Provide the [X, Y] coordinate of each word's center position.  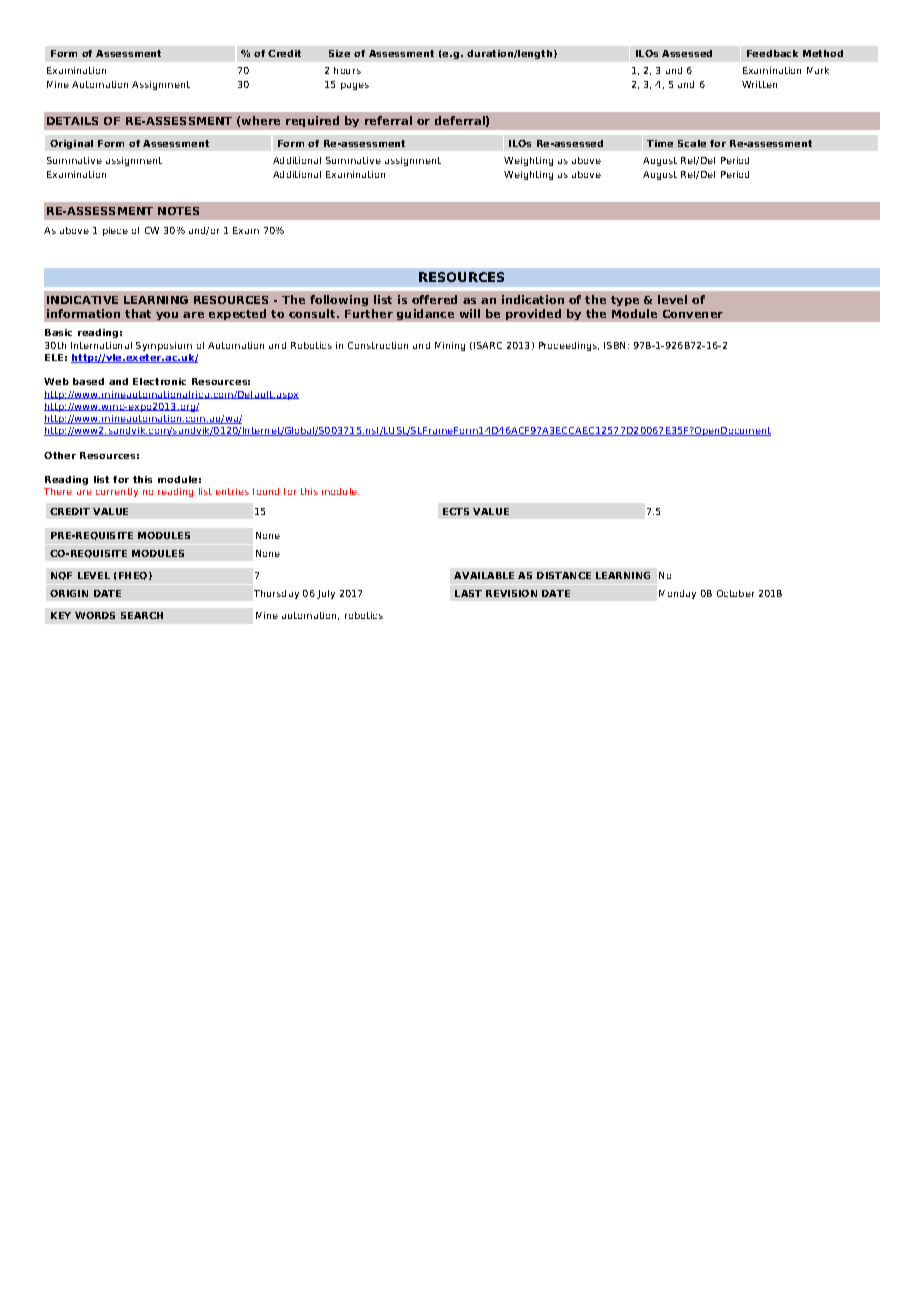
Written [759, 84]
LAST [468, 593]
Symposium [164, 346]
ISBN [614, 345]
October [735, 593]
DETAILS [72, 121]
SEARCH [142, 615]
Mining [450, 346]
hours [347, 70]
